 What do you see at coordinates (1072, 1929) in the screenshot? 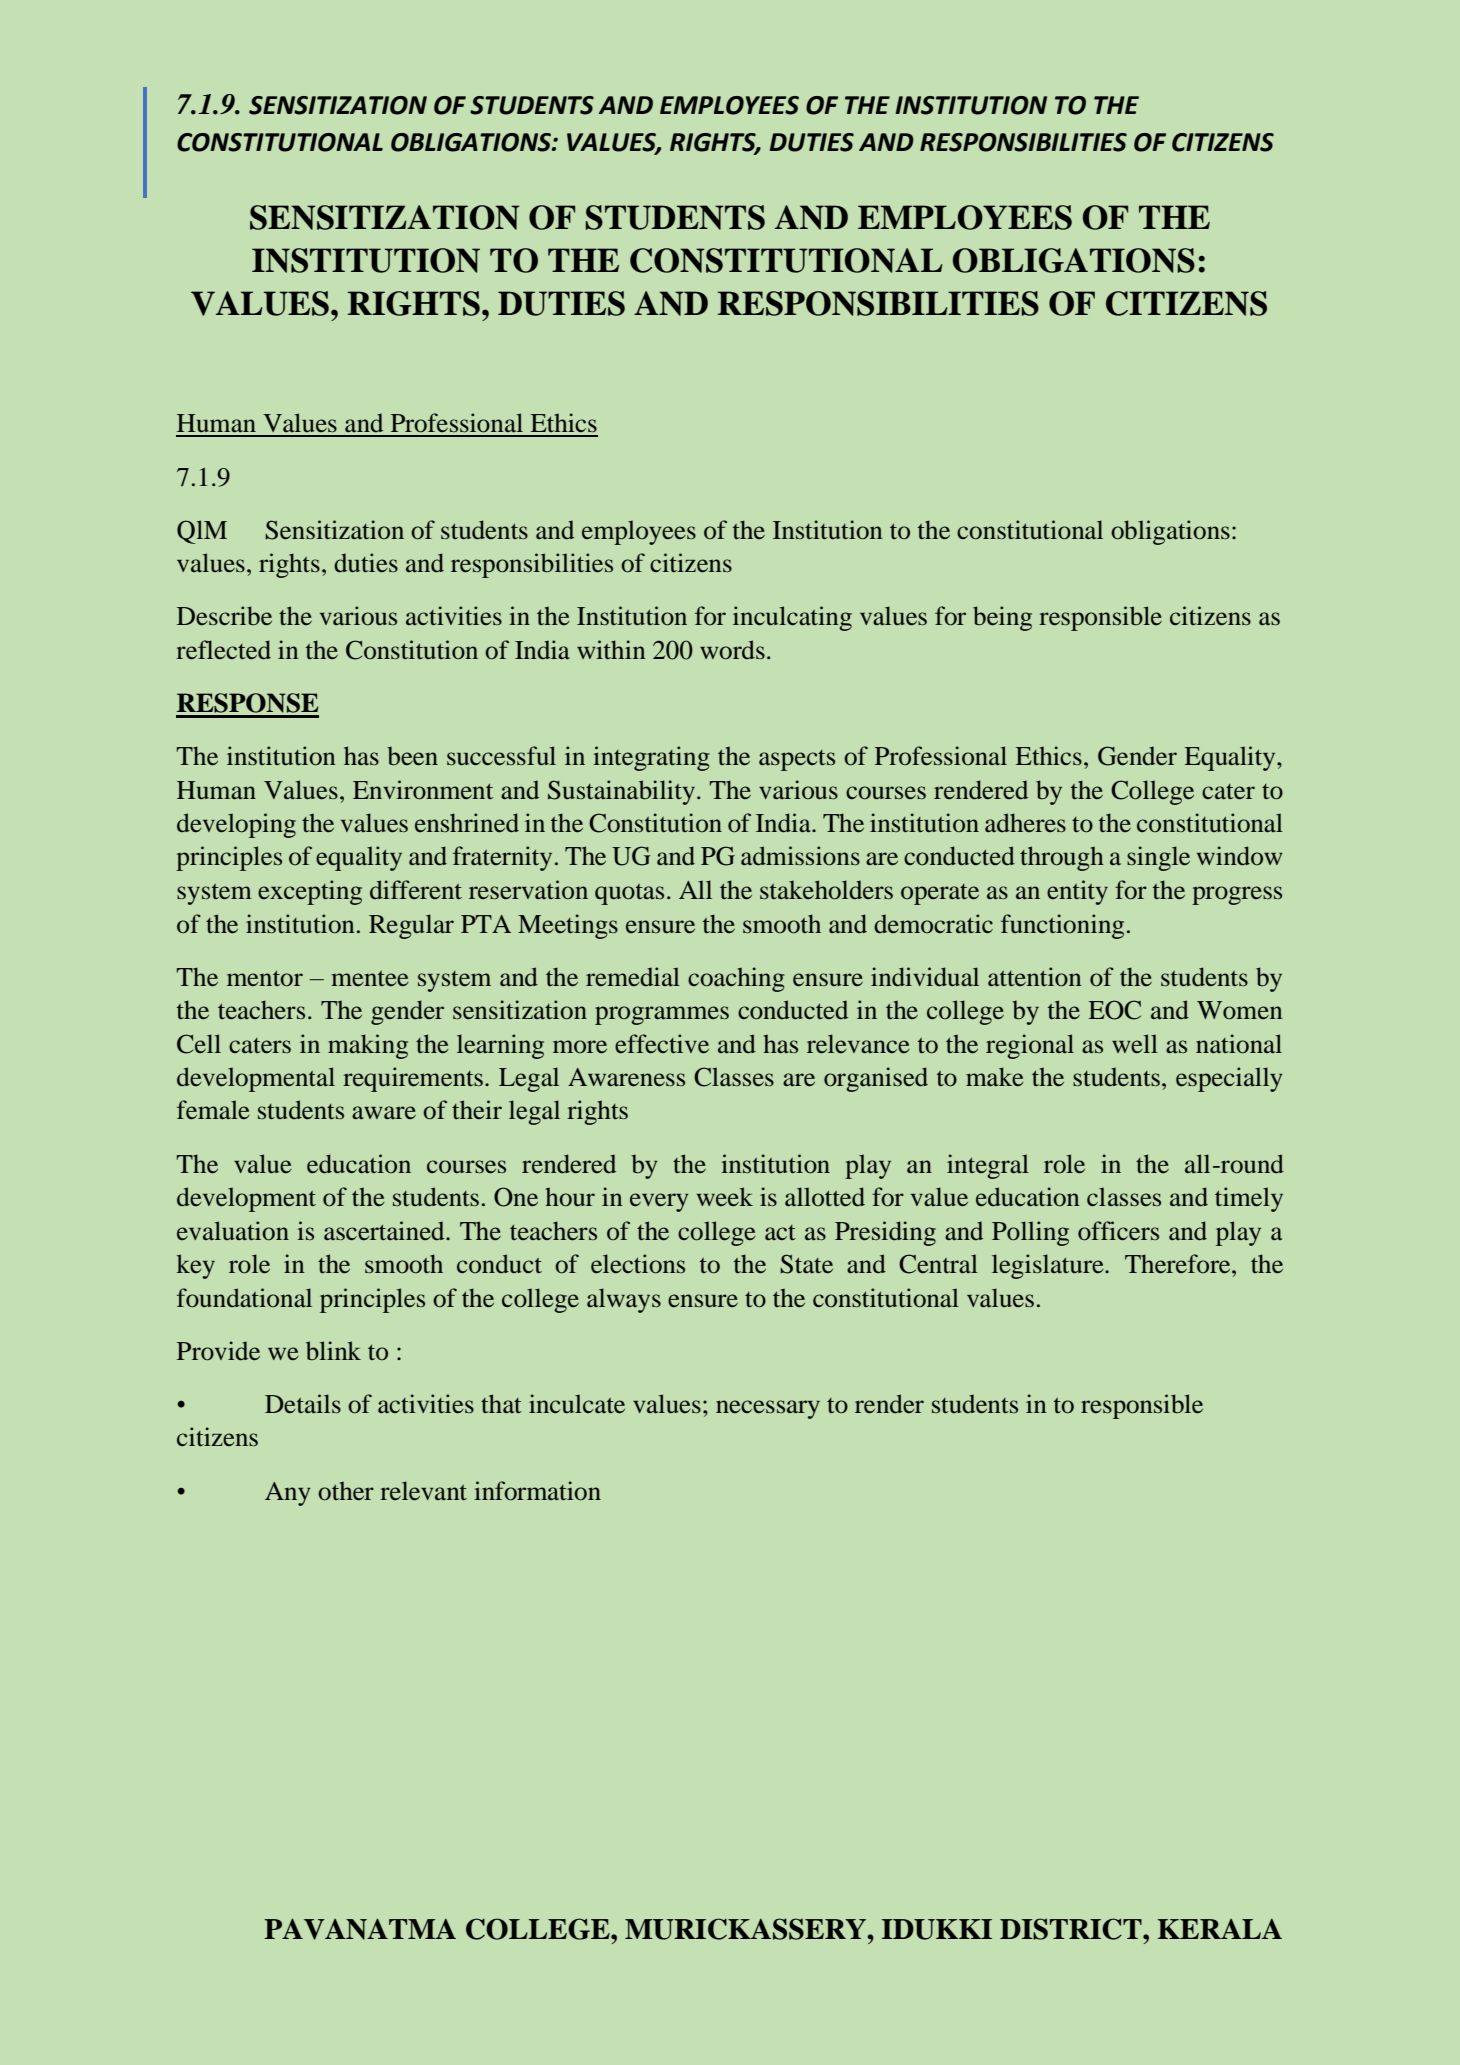
I see `DISTRICT` at bounding box center [1072, 1929].
